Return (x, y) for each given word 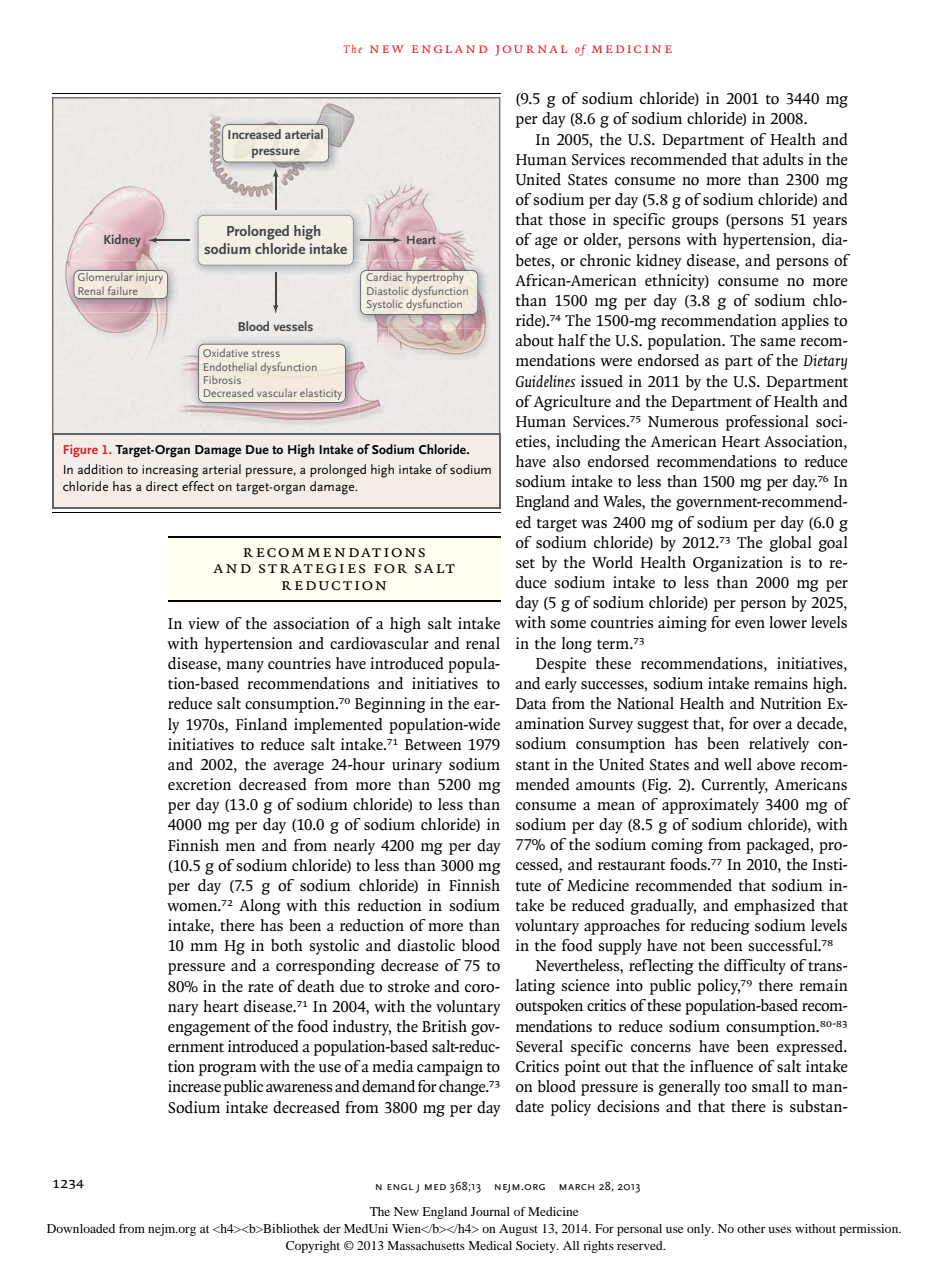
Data (531, 703)
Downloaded (81, 1228)
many (245, 667)
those (567, 219)
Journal (490, 1211)
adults (783, 159)
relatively (779, 745)
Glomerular (105, 275)
